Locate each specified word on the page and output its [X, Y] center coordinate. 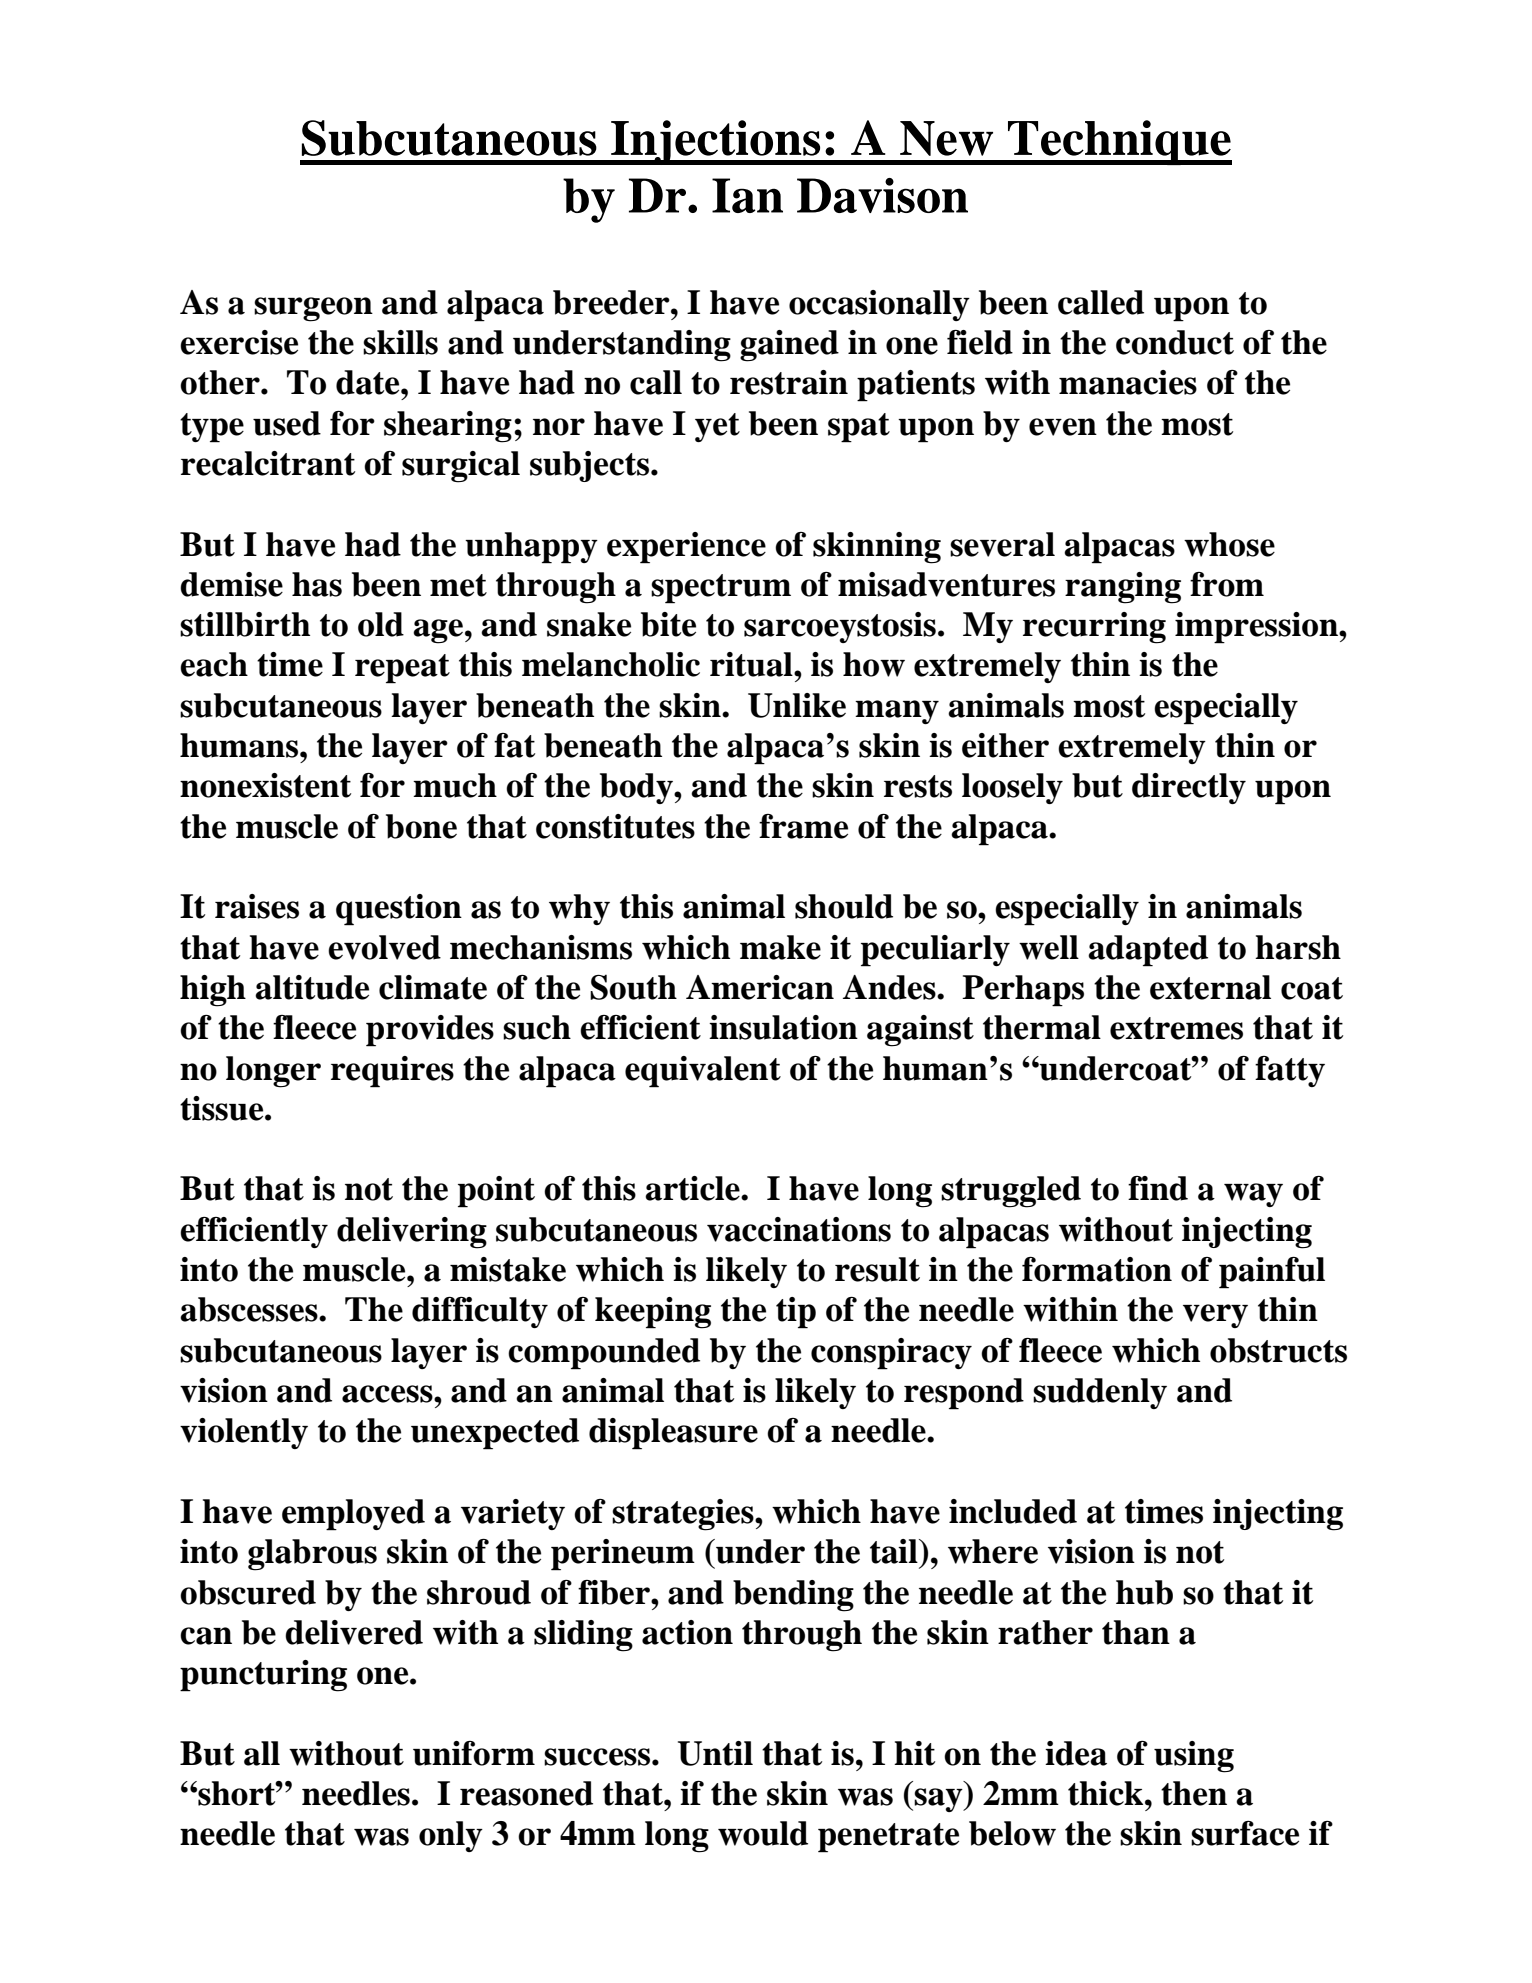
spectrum [721, 589]
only [451, 1836]
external [1210, 987]
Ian [747, 195]
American [760, 987]
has [317, 584]
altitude [312, 987]
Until [715, 1753]
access [388, 1394]
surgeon [313, 309]
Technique [1118, 142]
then [1194, 1793]
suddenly [1100, 1393]
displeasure [673, 1434]
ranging [1123, 588]
